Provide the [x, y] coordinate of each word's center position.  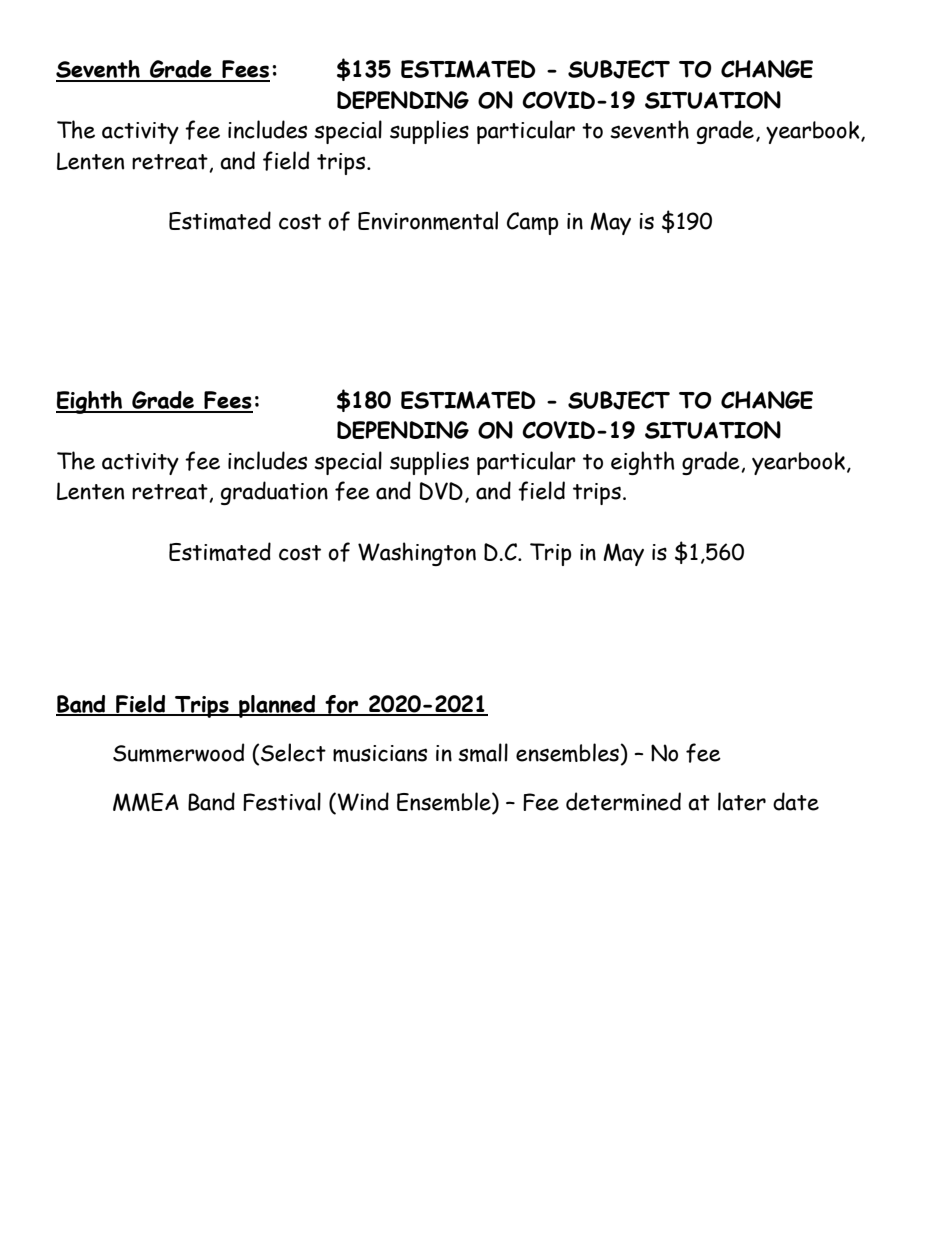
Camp [532, 223]
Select [293, 752]
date [796, 801]
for [342, 705]
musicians [380, 753]
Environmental [428, 220]
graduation [274, 493]
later [742, 801]
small [483, 752]
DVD [441, 491]
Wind [362, 802]
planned [277, 706]
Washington [417, 554]
